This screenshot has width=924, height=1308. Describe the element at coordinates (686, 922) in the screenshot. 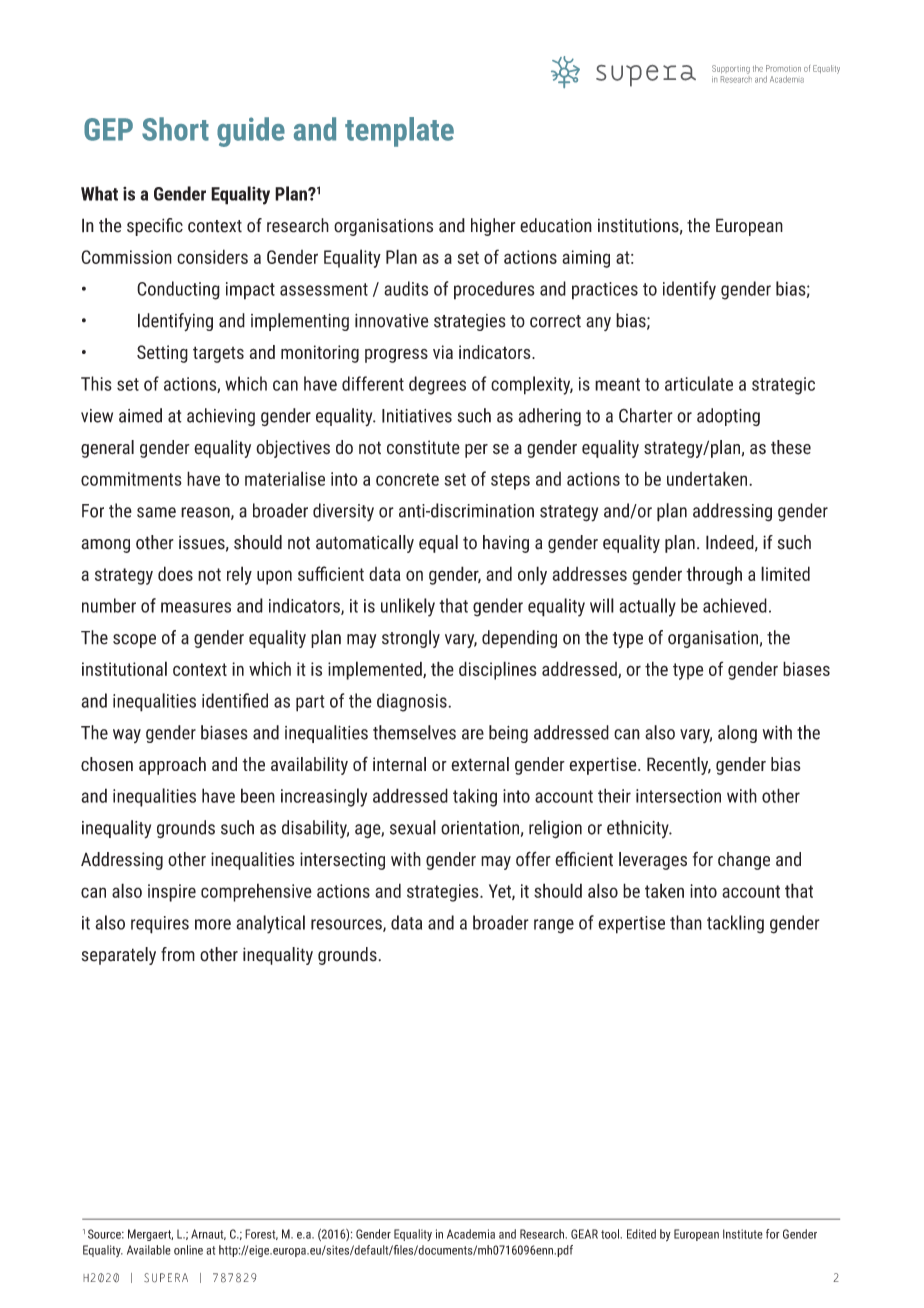

I see `than` at that location.
